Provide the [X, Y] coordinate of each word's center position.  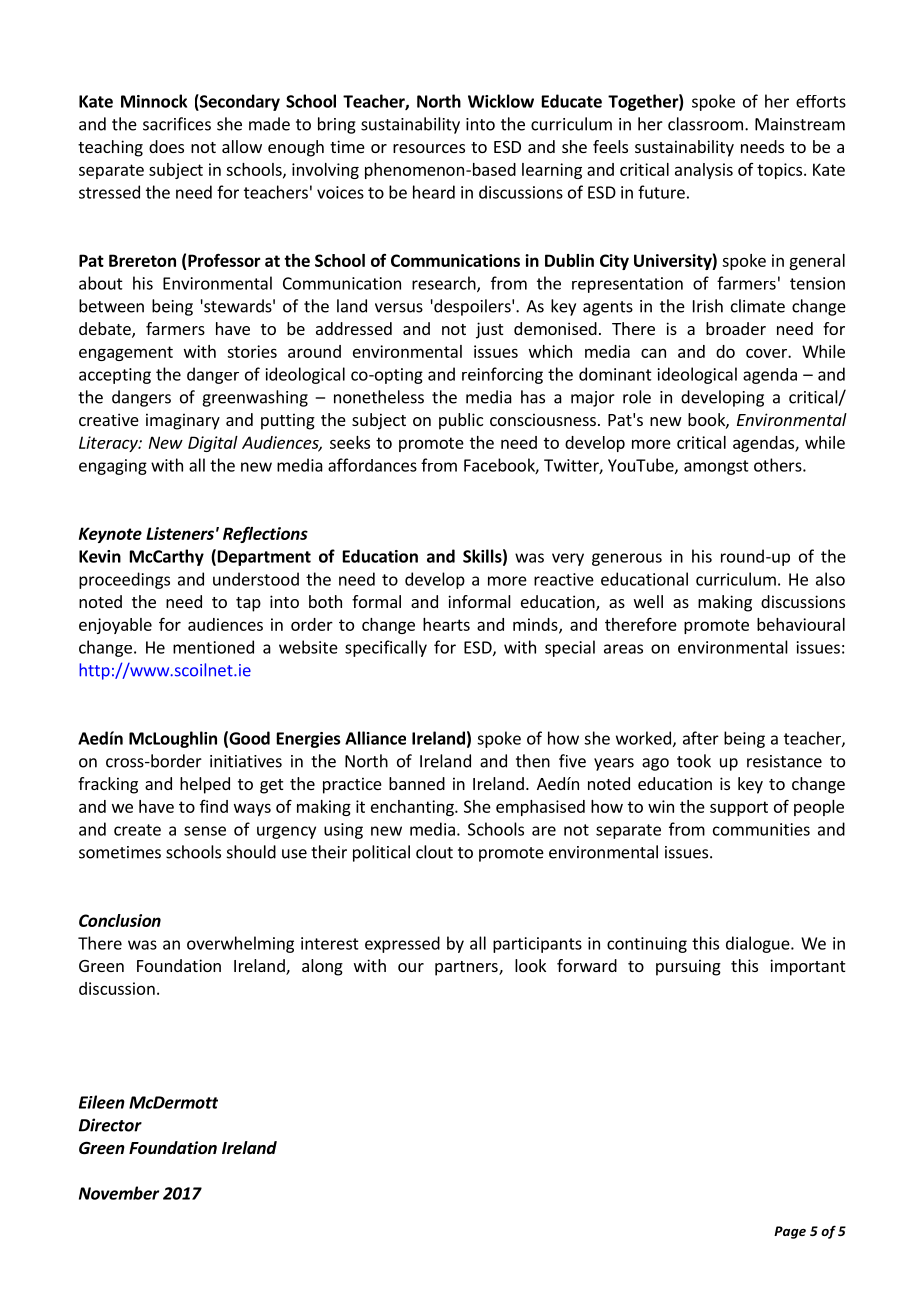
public [461, 421]
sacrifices [177, 124]
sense [205, 831]
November [119, 1193]
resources [429, 148]
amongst [716, 467]
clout [434, 852]
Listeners [180, 533]
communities [761, 829]
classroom [705, 124]
